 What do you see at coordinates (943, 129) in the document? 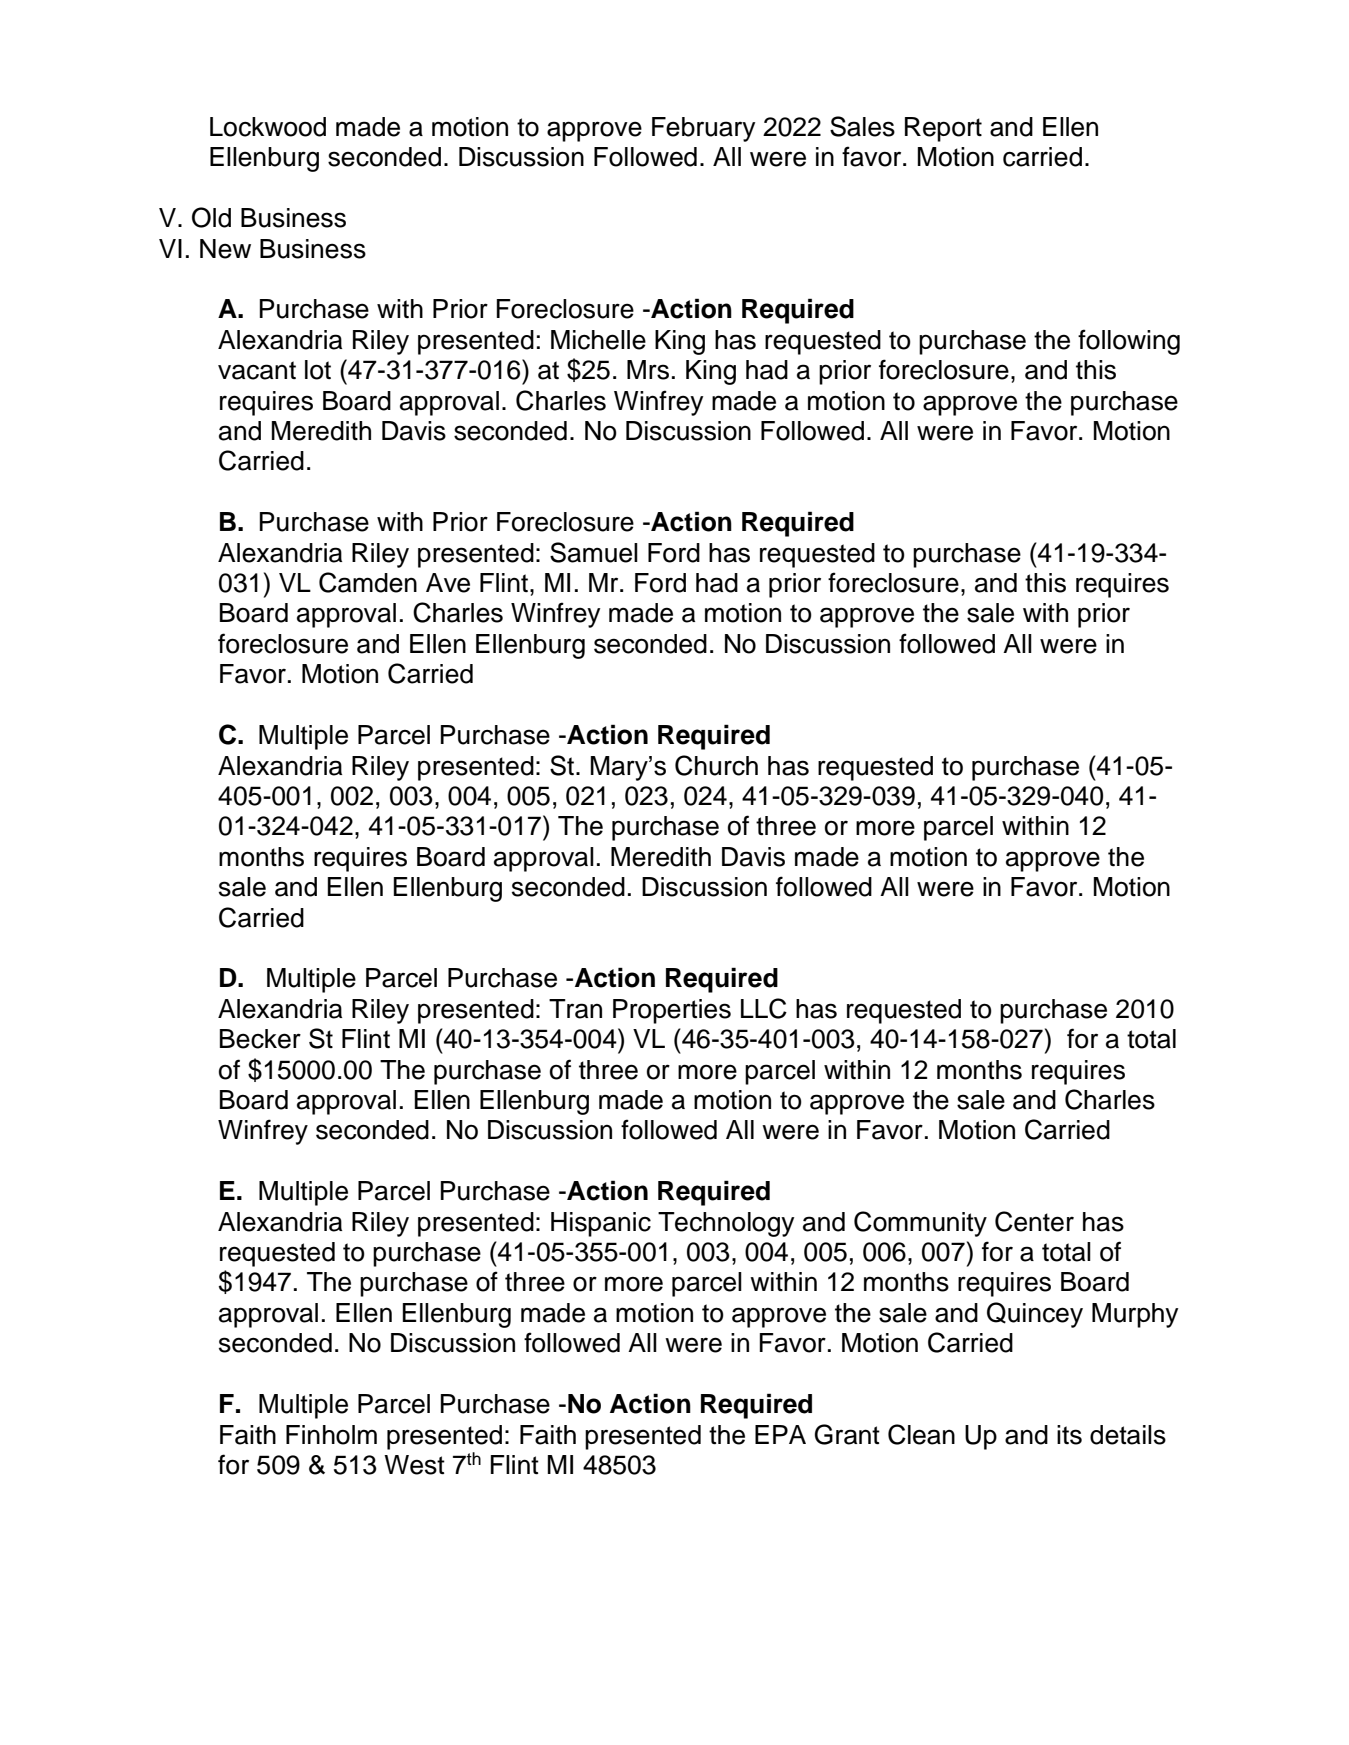
I see `Report` at bounding box center [943, 129].
